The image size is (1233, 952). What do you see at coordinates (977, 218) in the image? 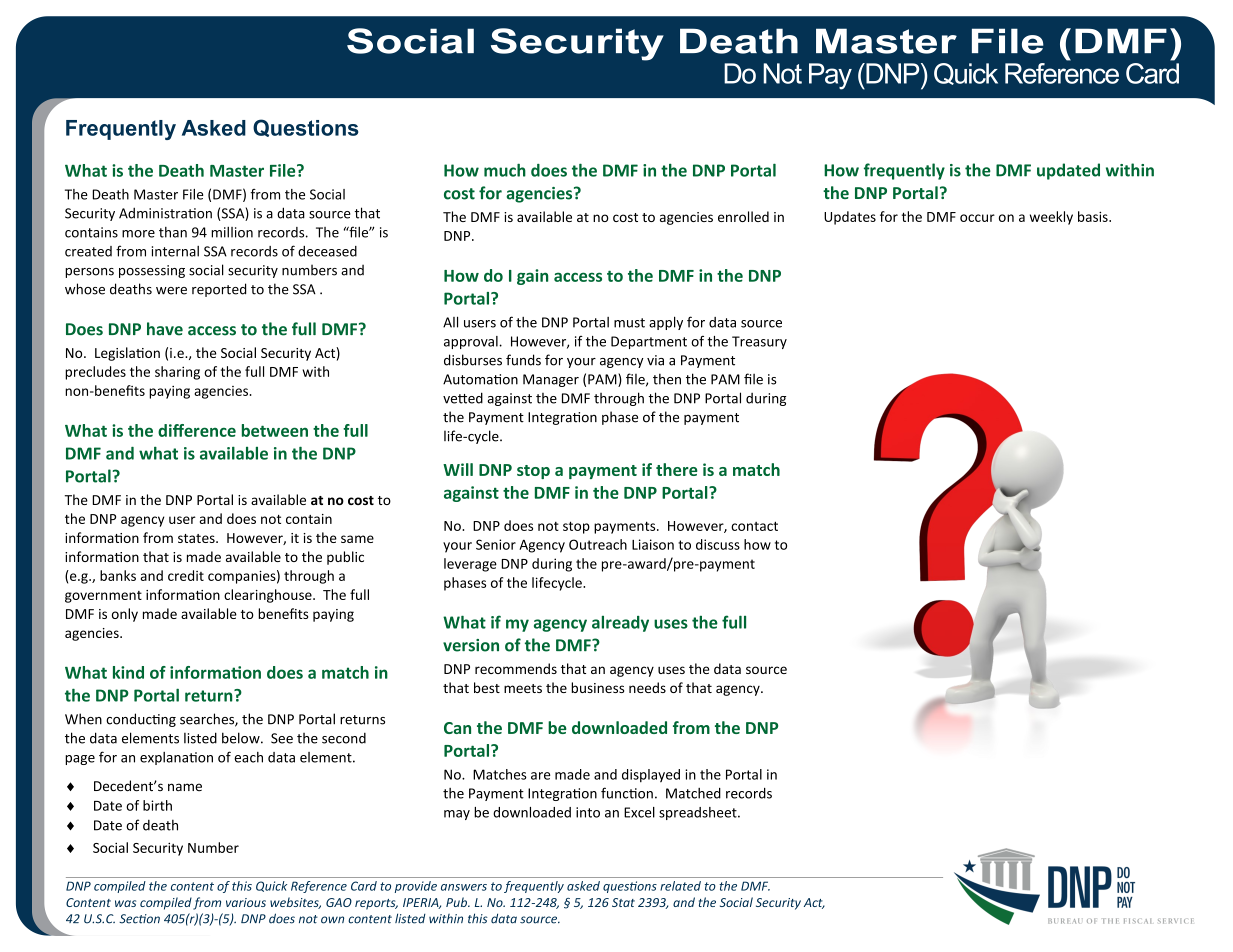
I see `occur` at bounding box center [977, 218].
